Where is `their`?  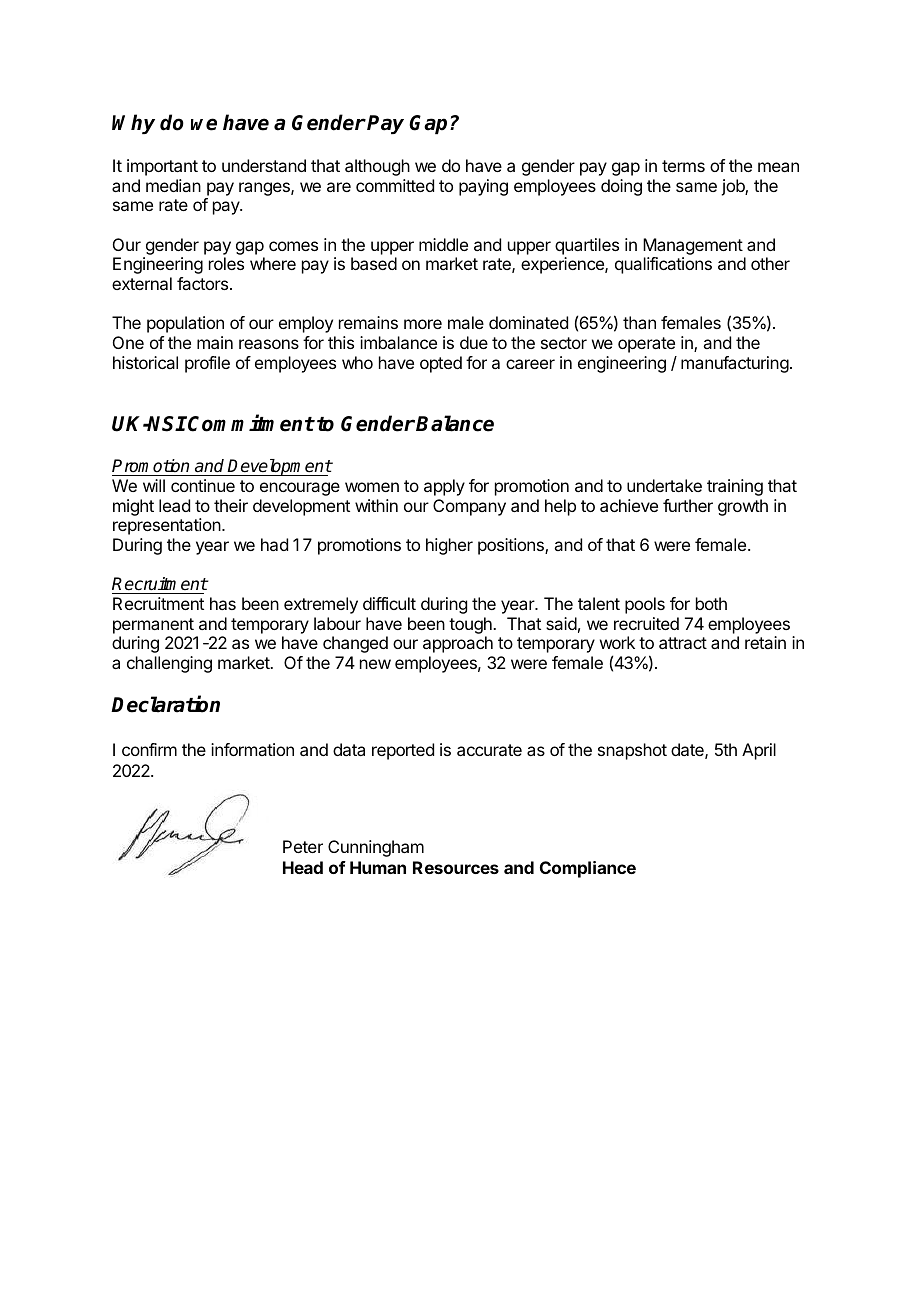
their is located at coordinates (231, 505).
